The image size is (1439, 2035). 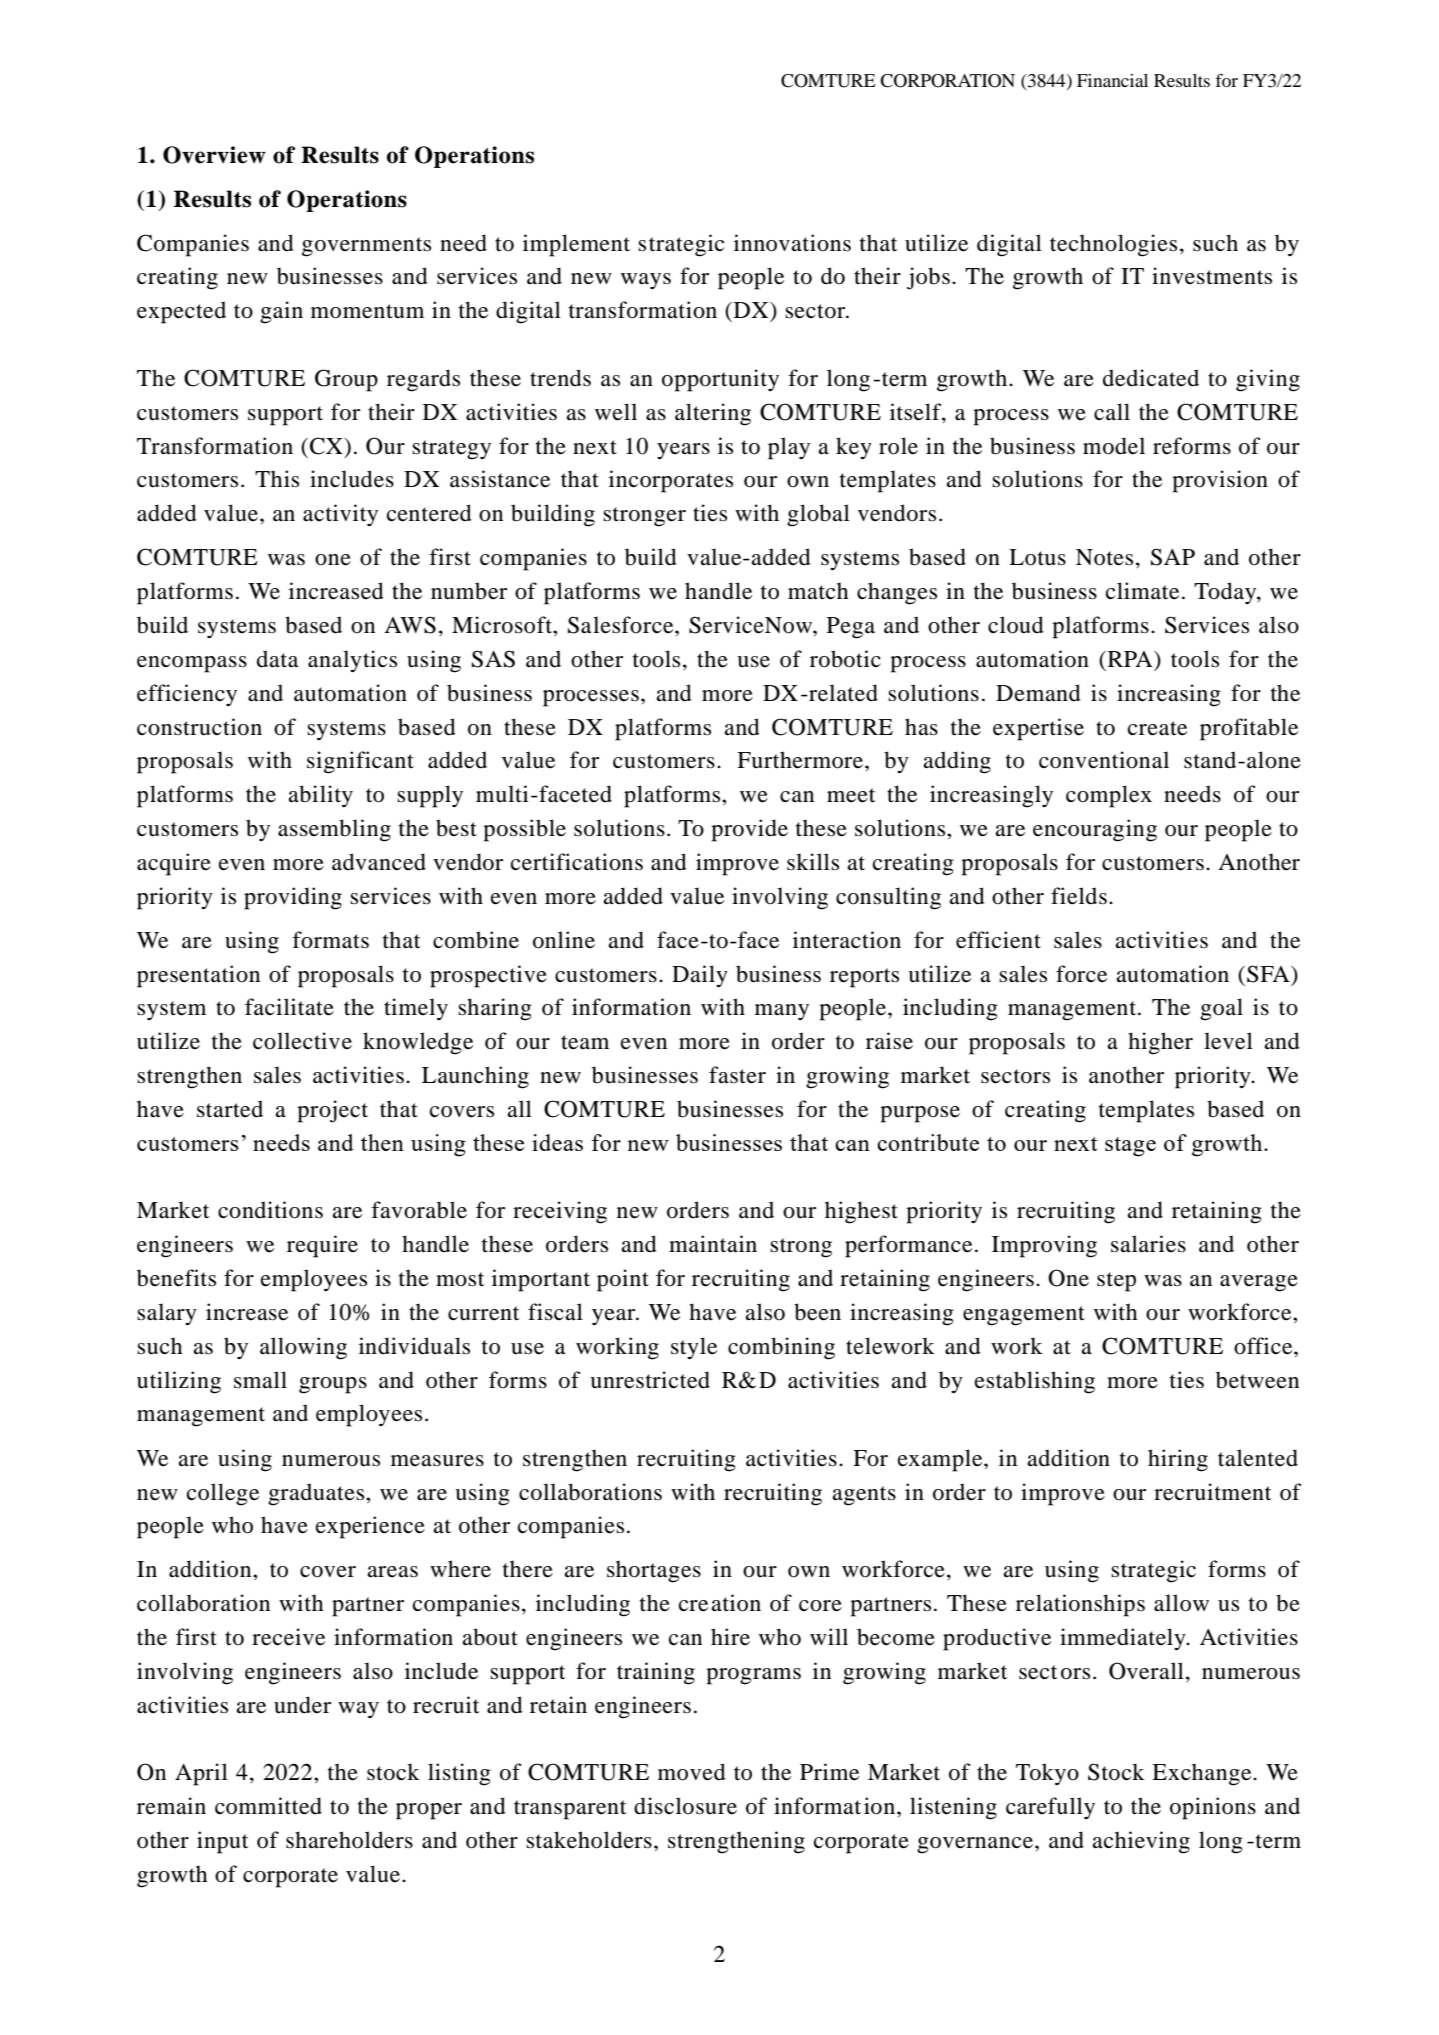 I want to click on small, so click(x=260, y=1380).
